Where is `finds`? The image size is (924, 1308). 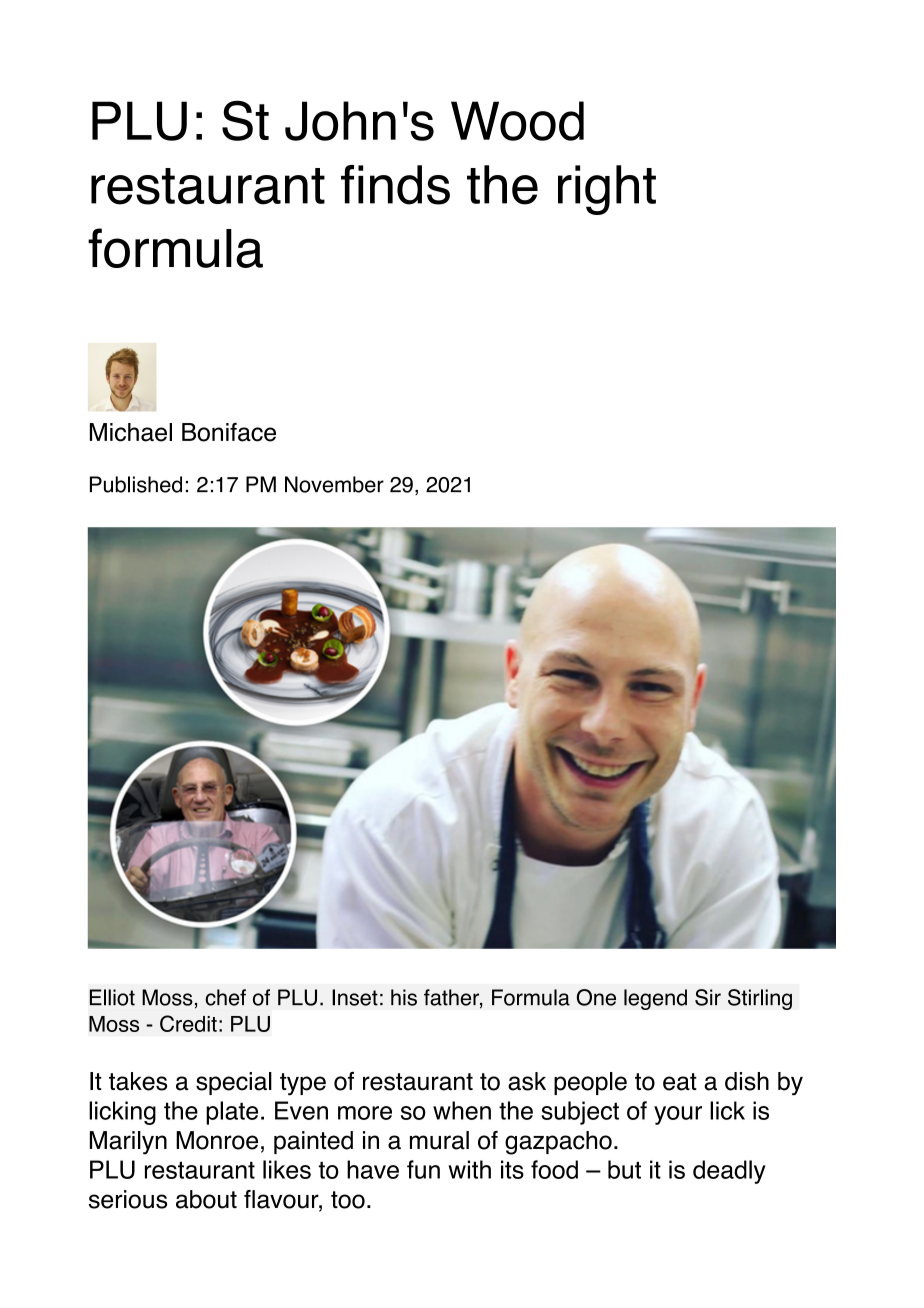
finds is located at coordinates (395, 185).
